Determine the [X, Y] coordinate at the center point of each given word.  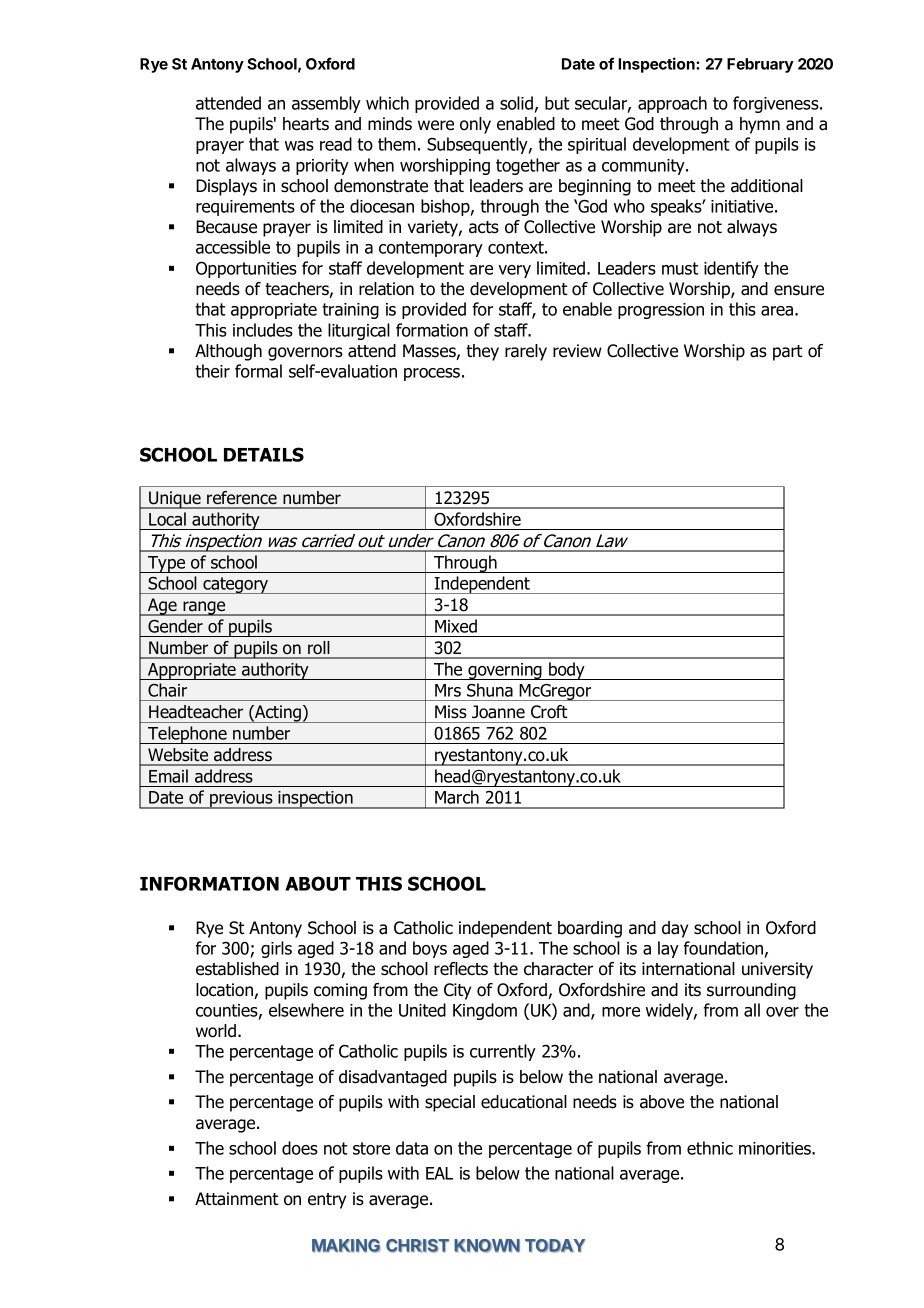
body [567, 671]
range [204, 608]
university [777, 970]
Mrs [448, 690]
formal [258, 371]
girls [276, 949]
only [475, 125]
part [788, 353]
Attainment [237, 1199]
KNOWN [487, 1246]
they [482, 352]
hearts [306, 124]
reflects [461, 969]
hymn [760, 125]
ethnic [710, 1148]
